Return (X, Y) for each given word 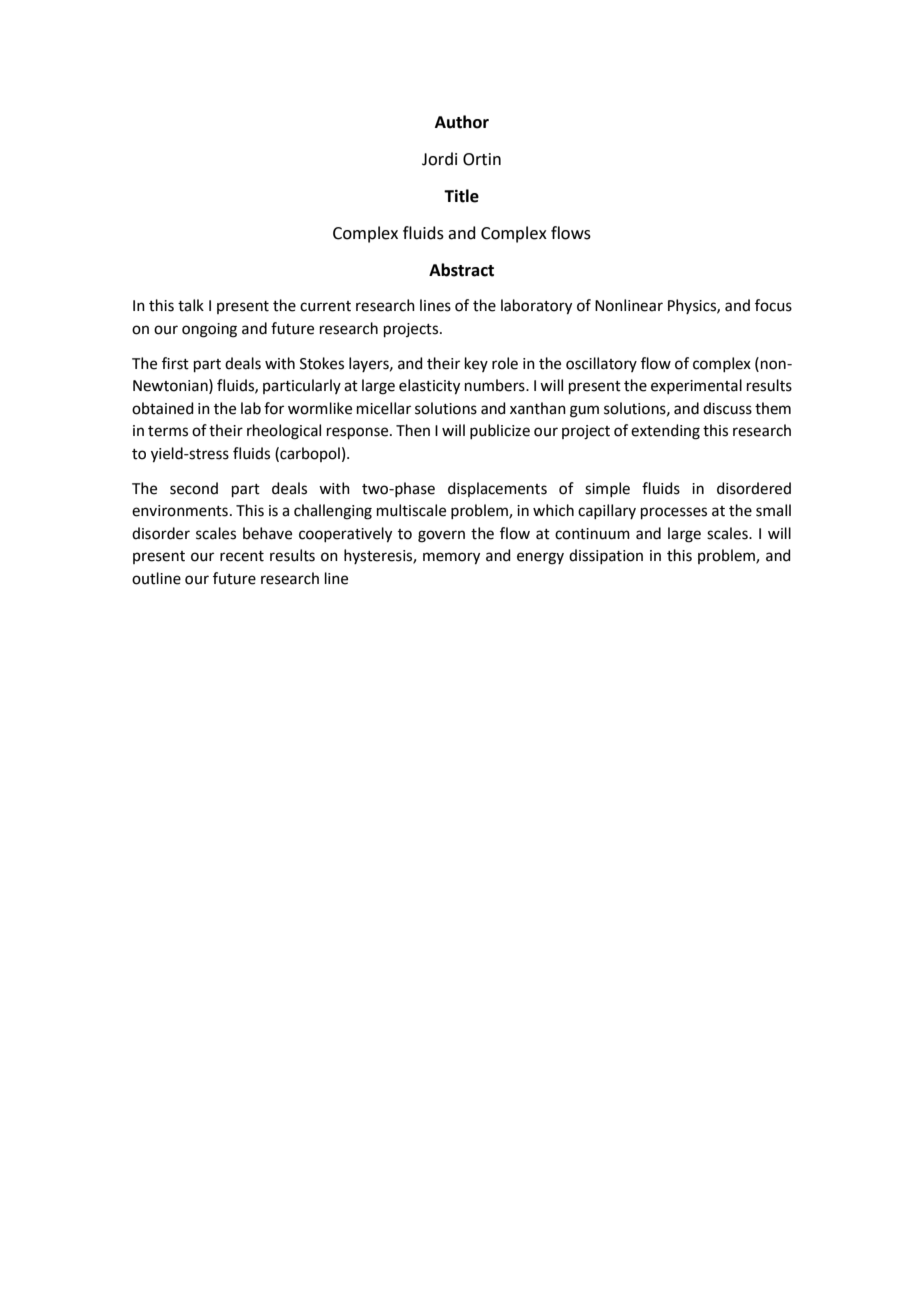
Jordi (439, 159)
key (476, 364)
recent (242, 556)
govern (441, 536)
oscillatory (601, 364)
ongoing (209, 330)
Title (461, 196)
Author (462, 122)
